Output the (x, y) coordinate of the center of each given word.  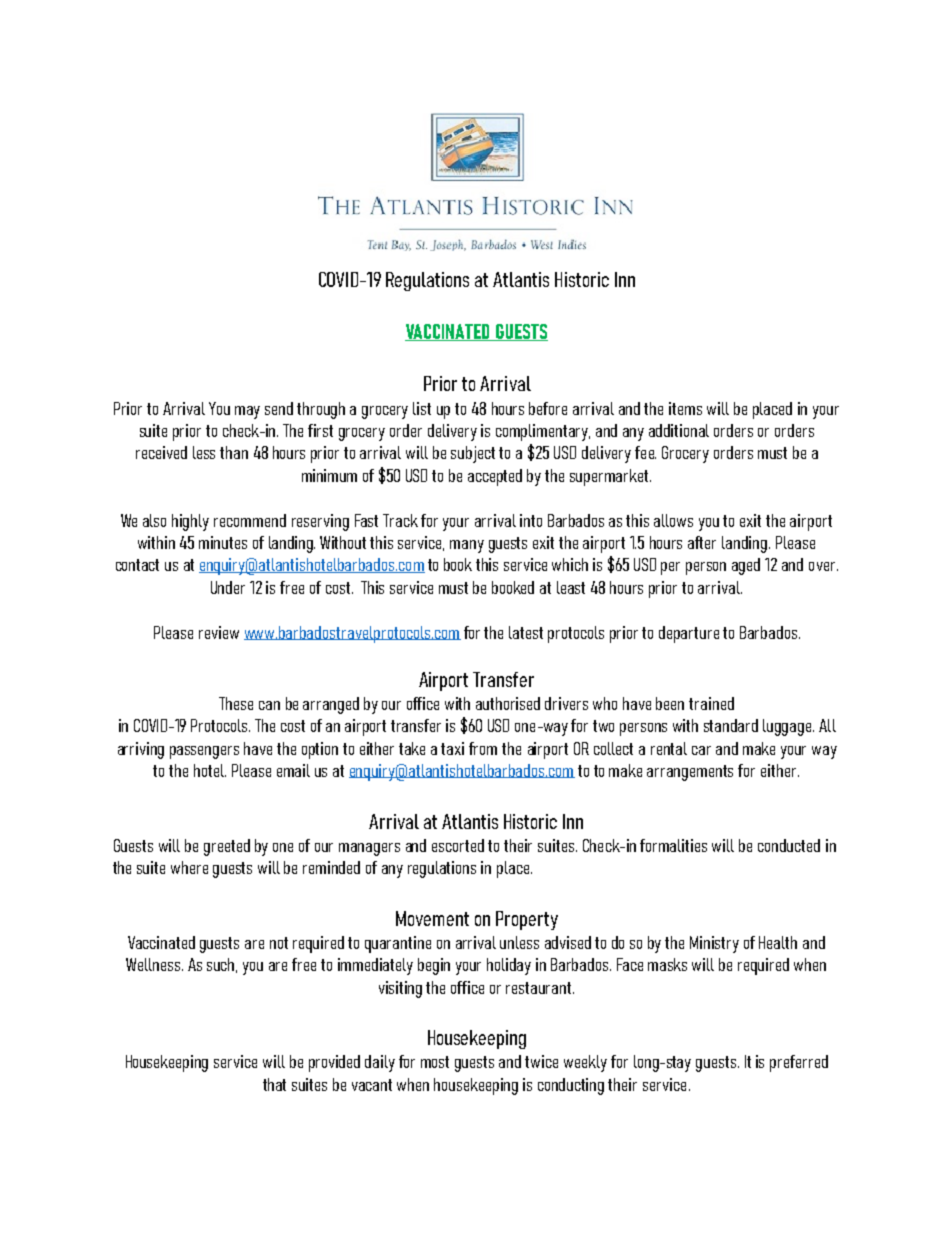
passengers (204, 752)
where (189, 867)
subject (473, 454)
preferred (799, 1063)
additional (679, 430)
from (483, 748)
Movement (432, 918)
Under (228, 587)
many (467, 546)
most (435, 1062)
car (701, 750)
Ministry (714, 944)
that (274, 1084)
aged (746, 566)
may (247, 412)
